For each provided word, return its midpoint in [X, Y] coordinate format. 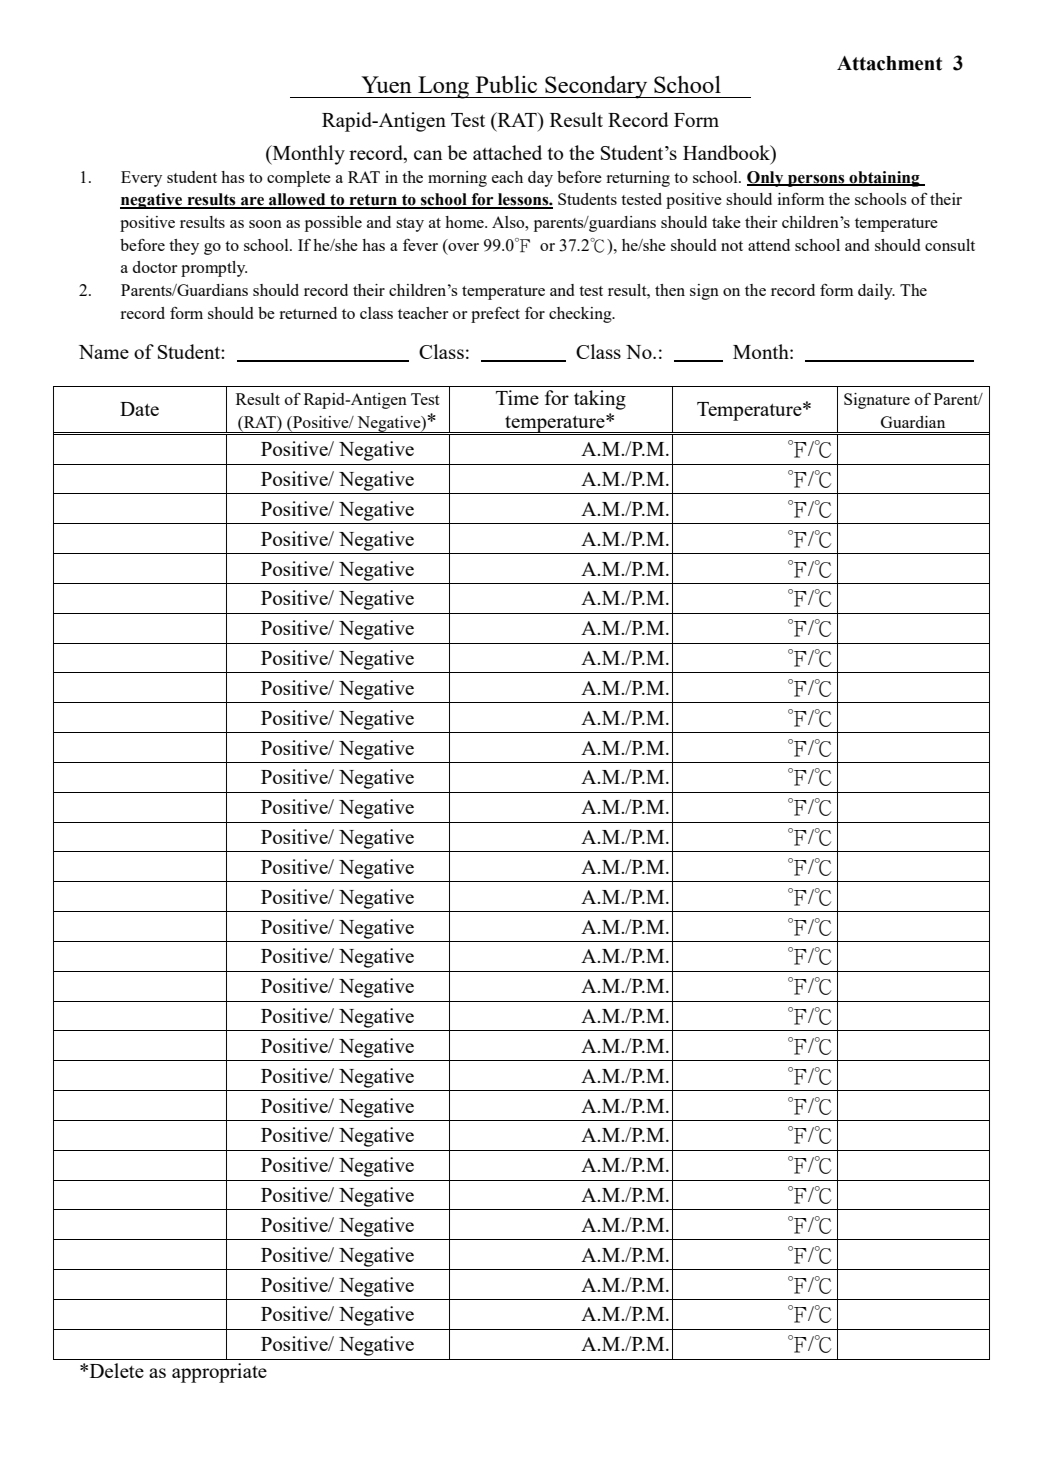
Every [141, 179]
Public [506, 84]
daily [876, 292]
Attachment [889, 63]
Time [517, 397]
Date [139, 409]
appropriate [219, 1373]
